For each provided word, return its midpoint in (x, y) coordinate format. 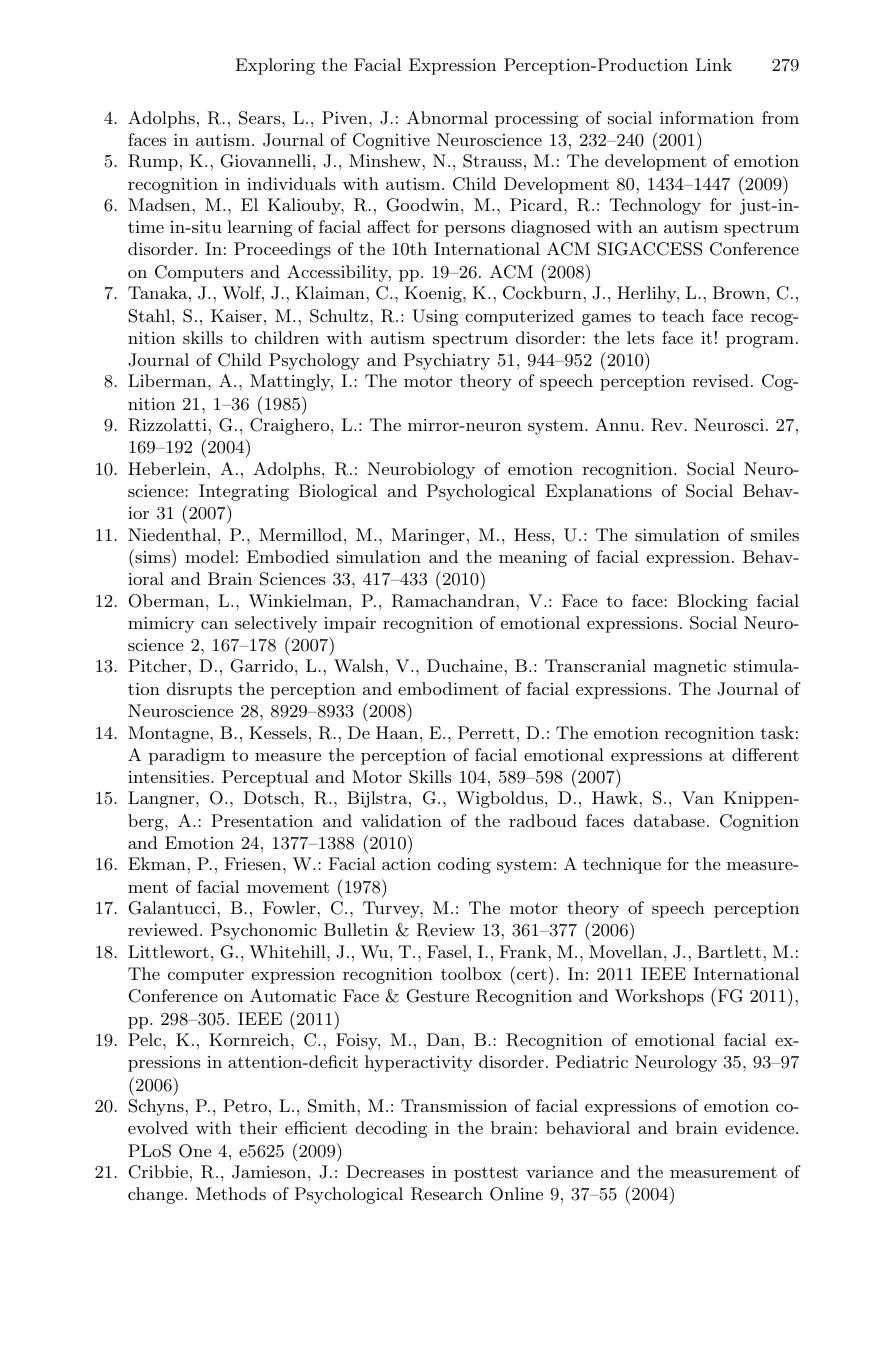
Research (447, 1194)
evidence (761, 1127)
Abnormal (447, 117)
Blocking (712, 602)
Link (714, 64)
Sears (261, 118)
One (195, 1151)
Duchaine (465, 665)
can (214, 625)
